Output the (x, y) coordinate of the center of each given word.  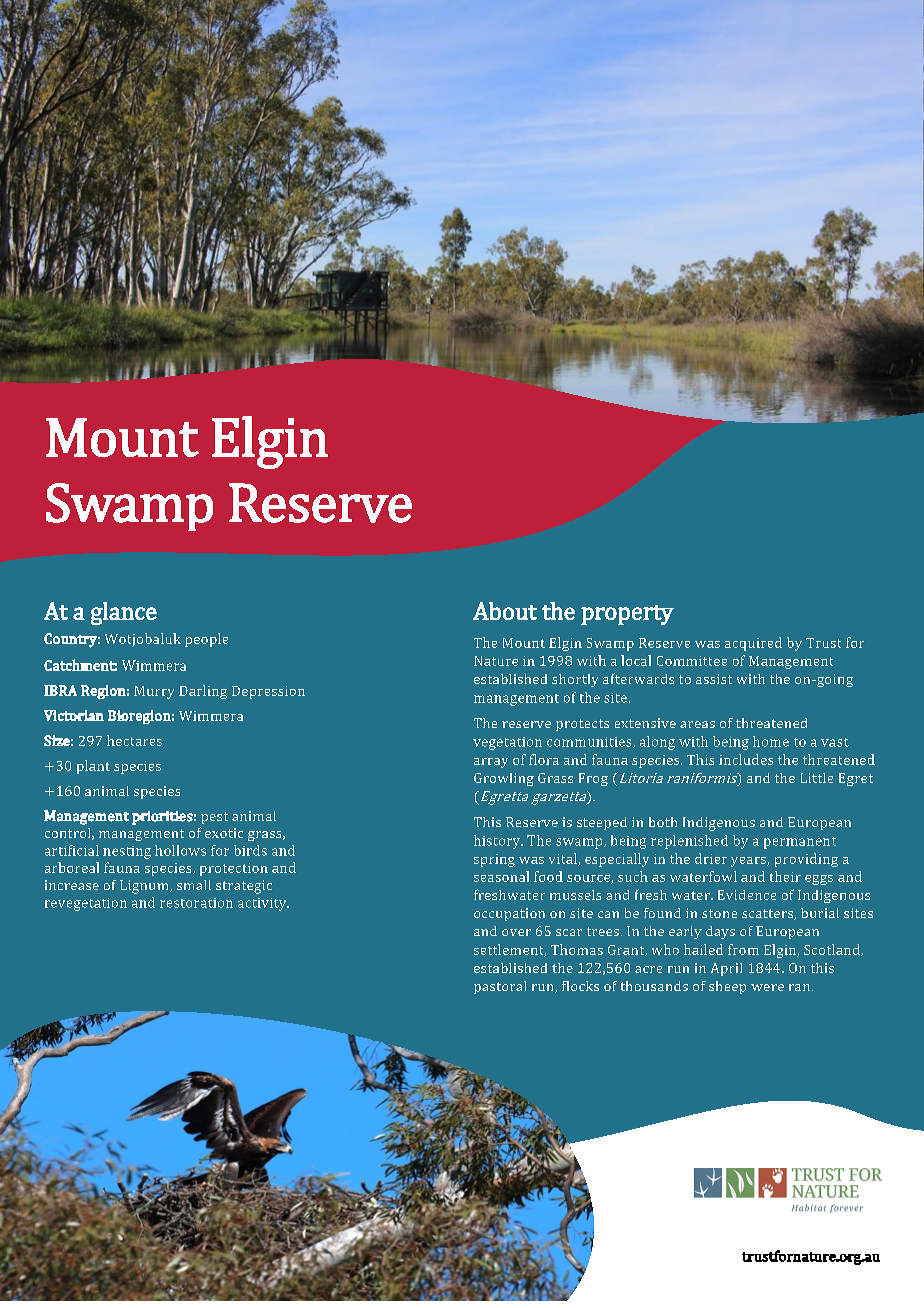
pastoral (500, 987)
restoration (196, 903)
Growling (504, 779)
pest (214, 818)
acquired (753, 644)
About (505, 611)
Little (817, 778)
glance (124, 613)
